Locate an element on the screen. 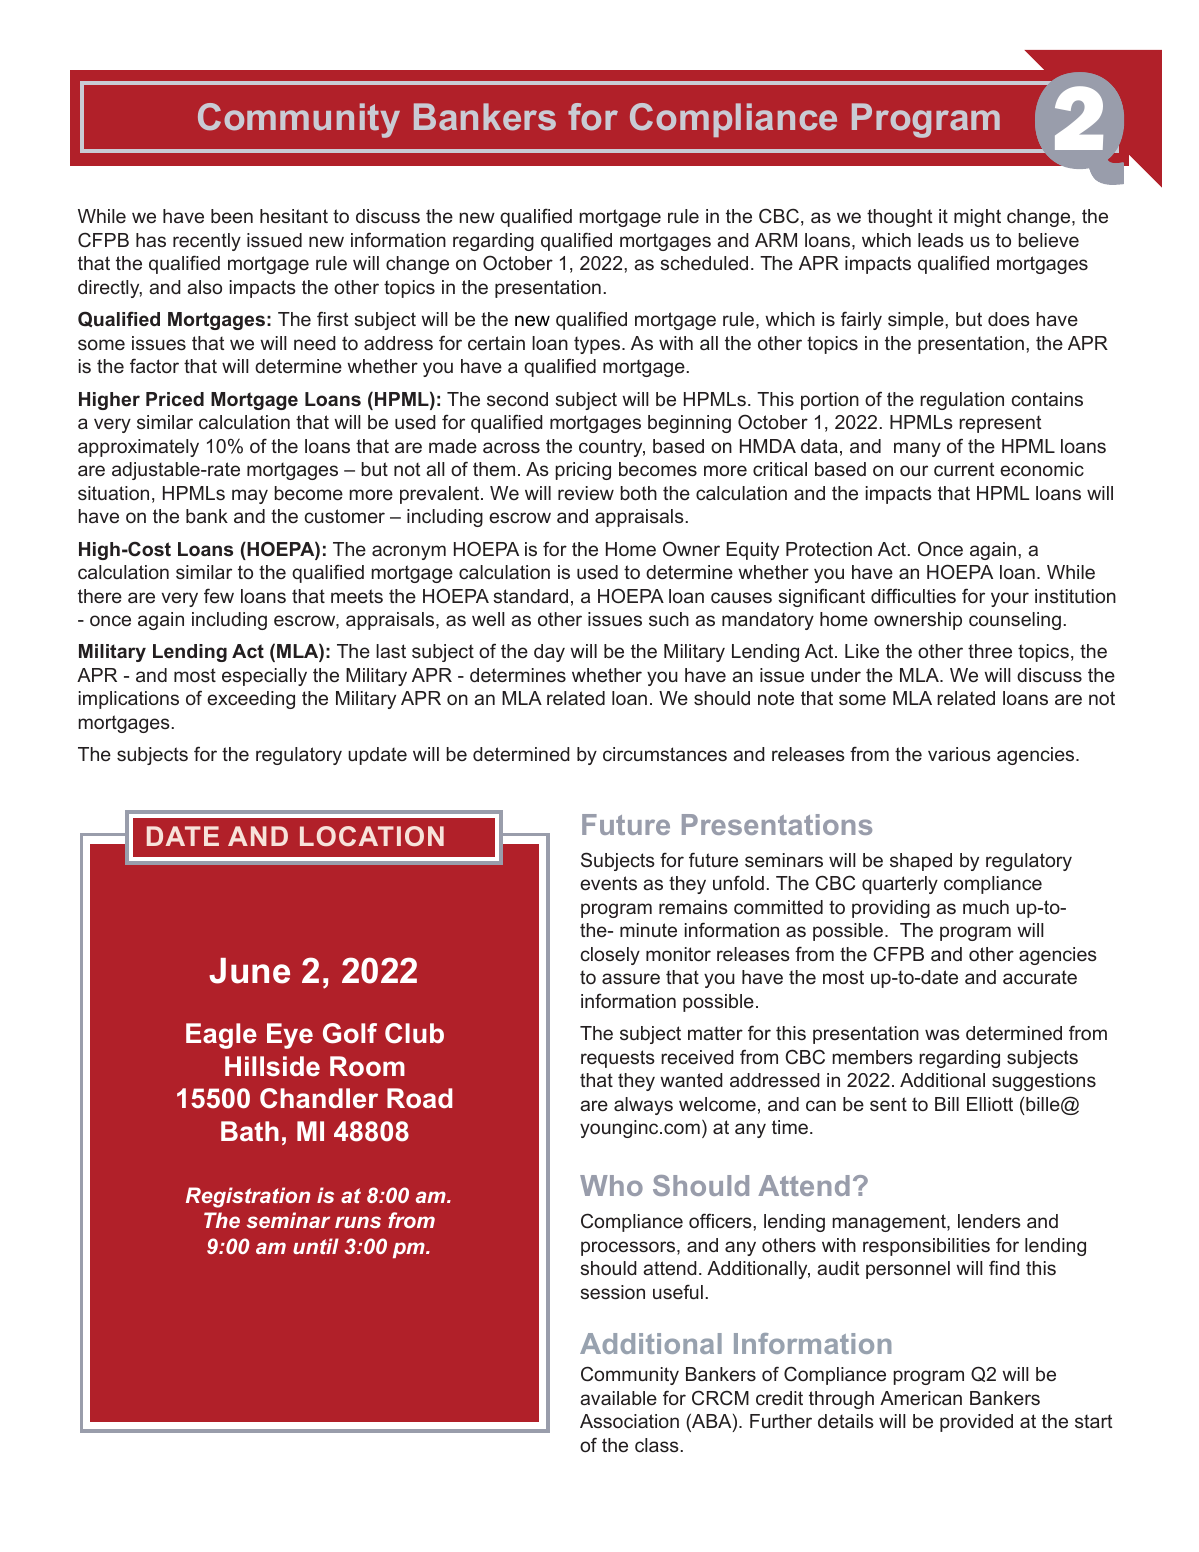 The height and width of the screenshot is (1552, 1199). always is located at coordinates (643, 1106).
